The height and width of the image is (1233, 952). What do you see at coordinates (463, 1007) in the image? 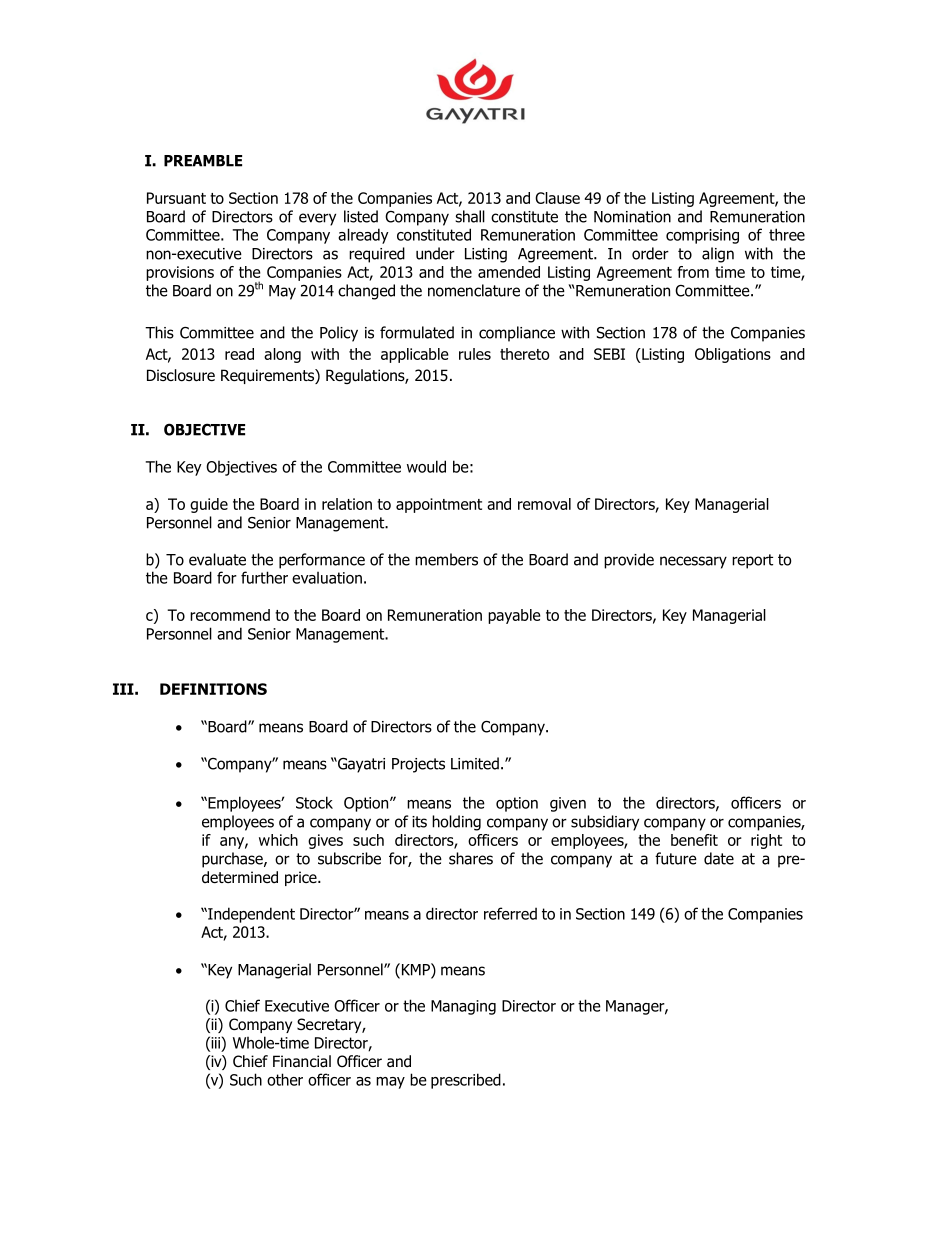
I see `Managing` at bounding box center [463, 1007].
